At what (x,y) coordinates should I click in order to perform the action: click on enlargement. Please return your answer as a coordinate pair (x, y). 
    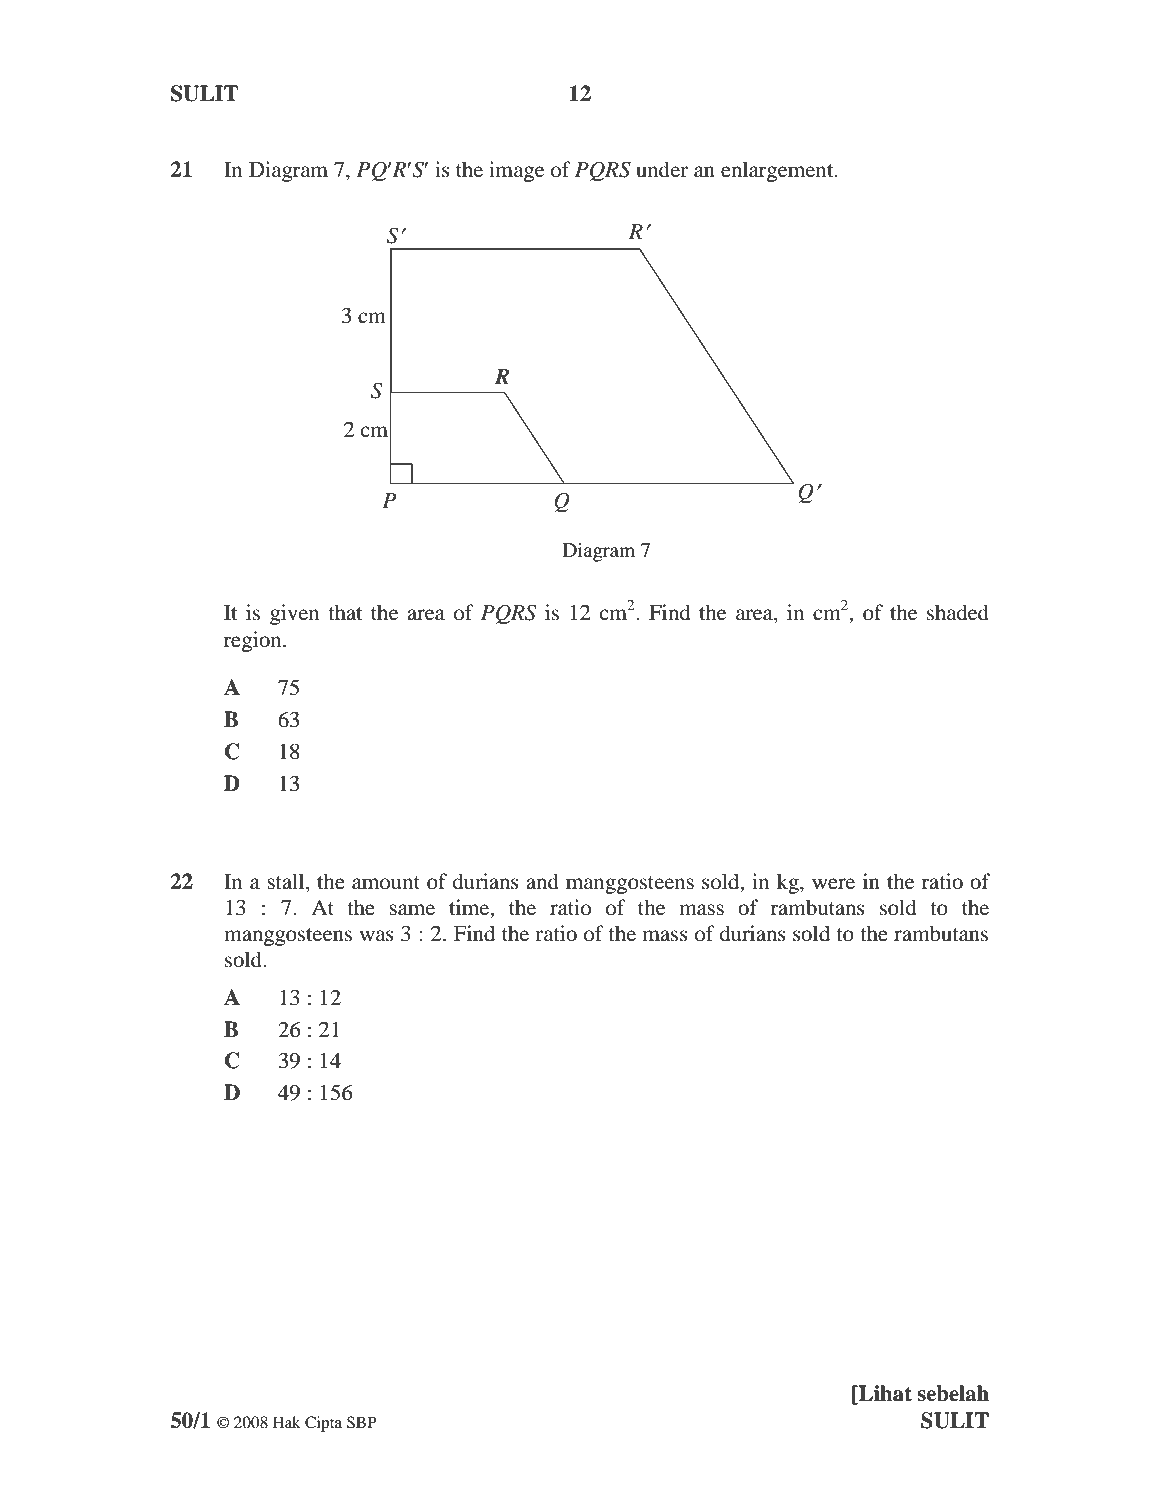
    Looking at the image, I should click on (778, 171).
